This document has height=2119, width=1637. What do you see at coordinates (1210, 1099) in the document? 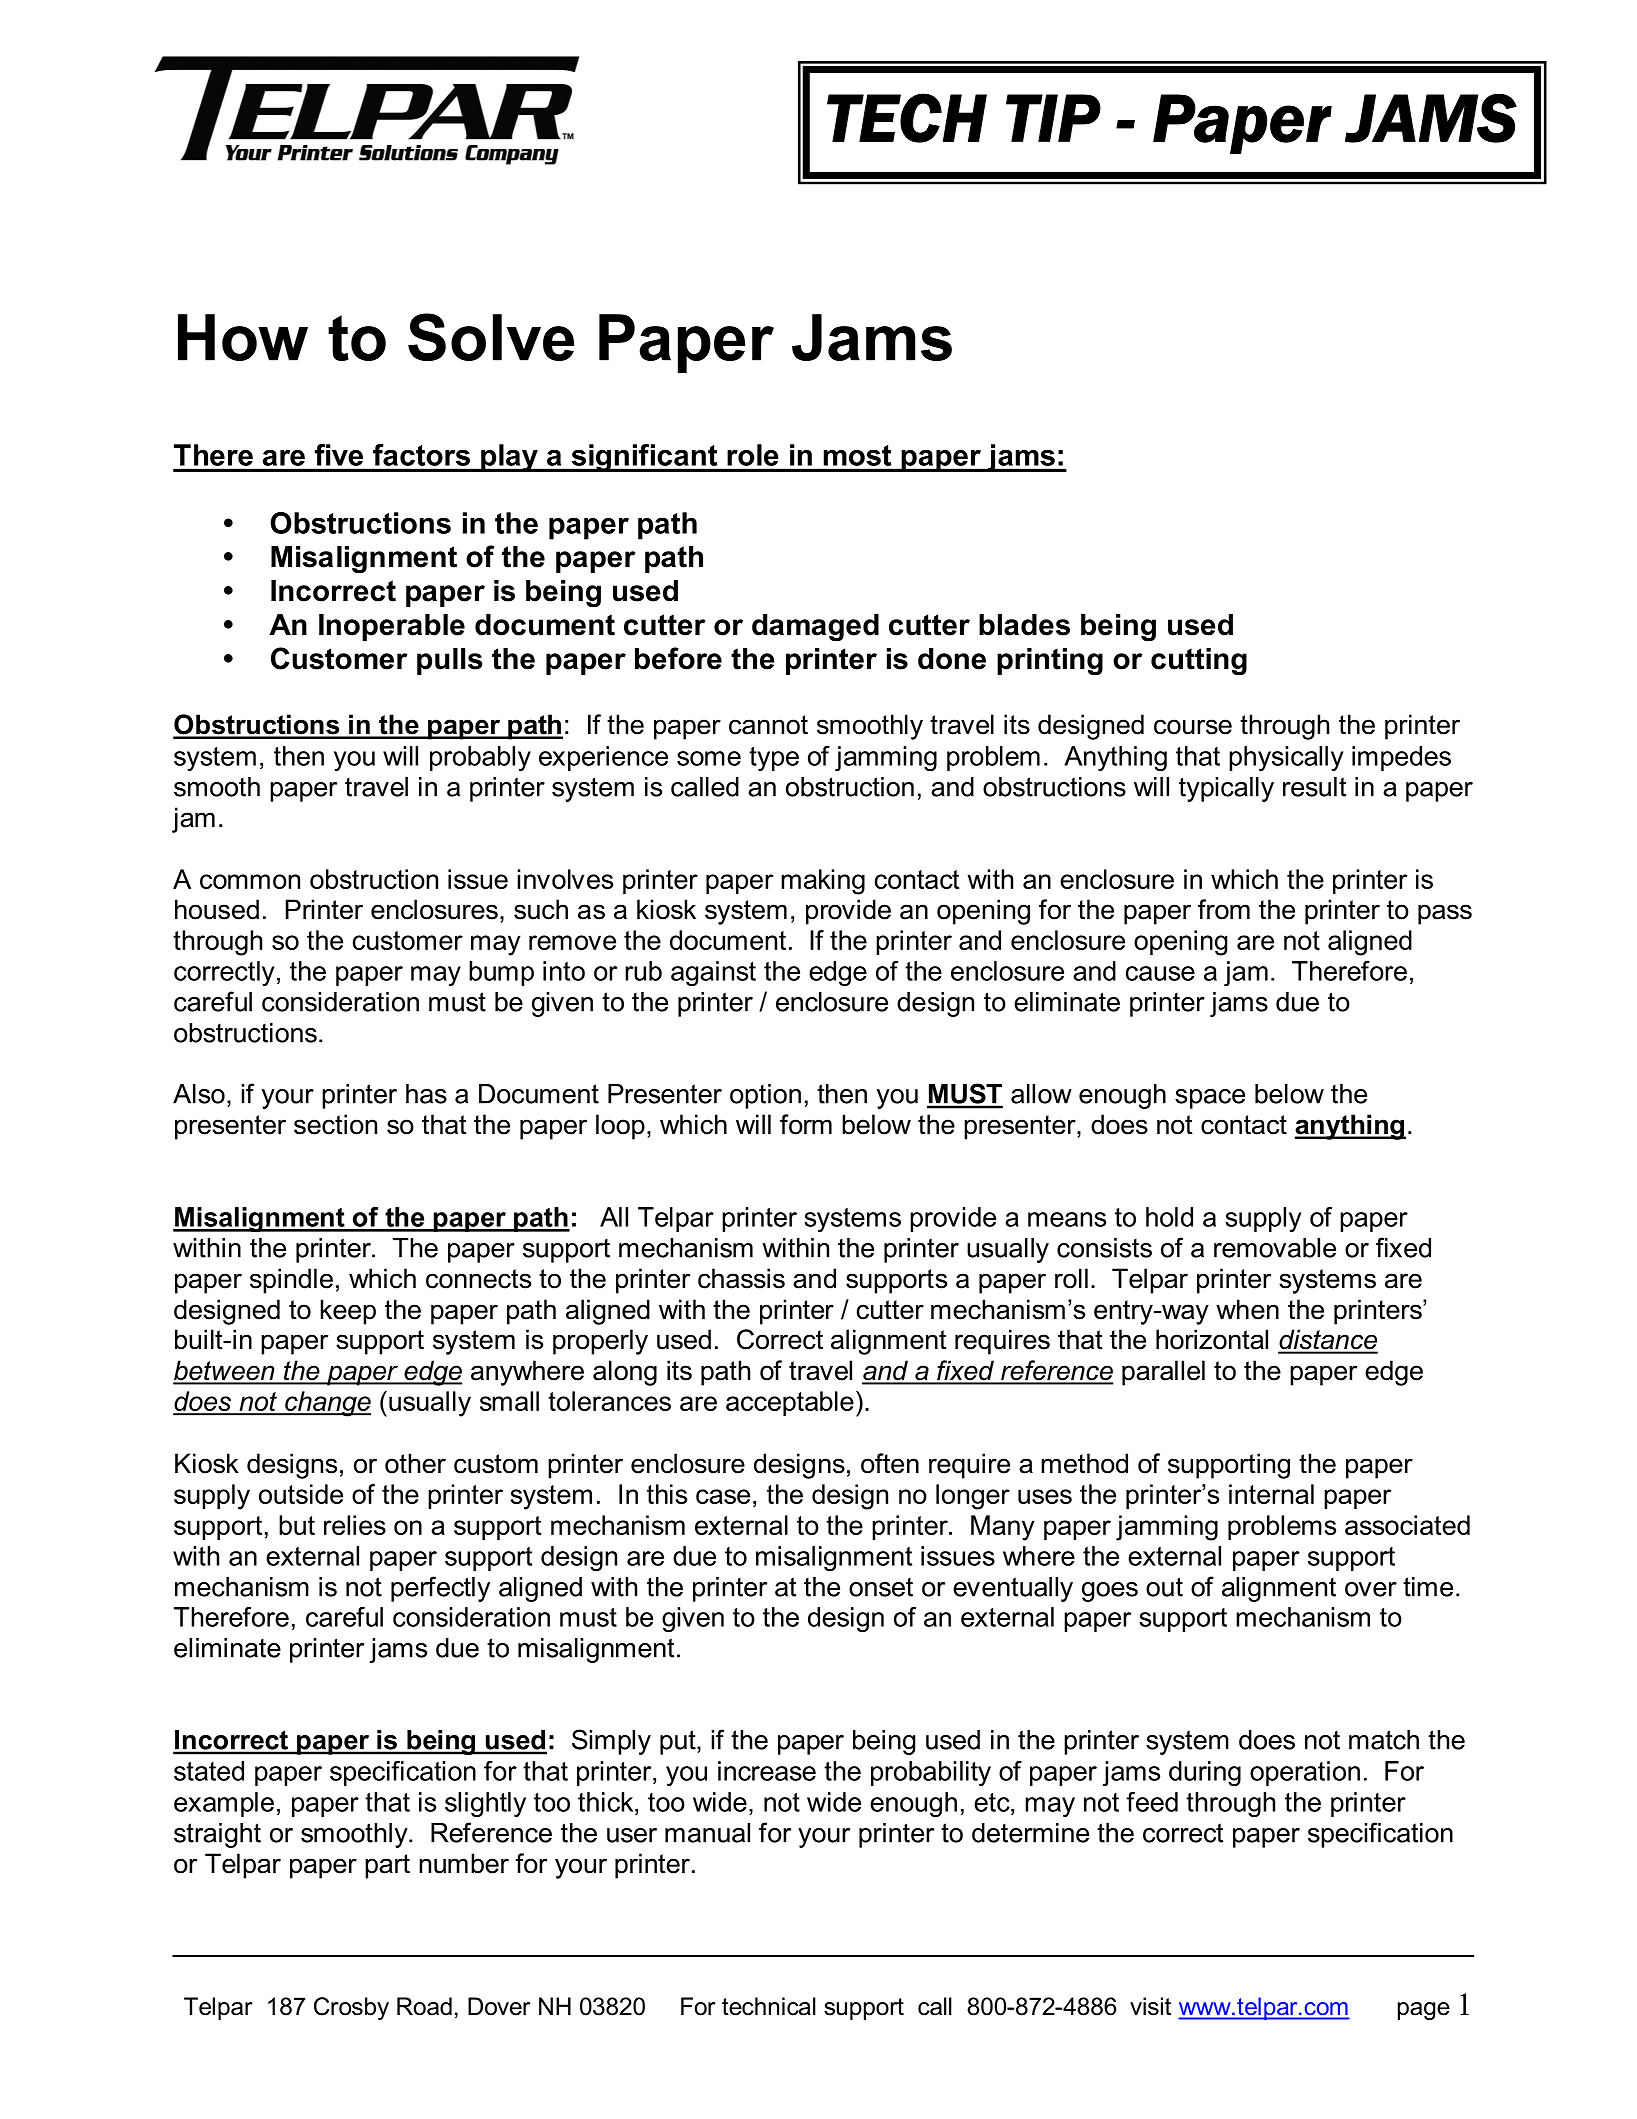
I see `space` at bounding box center [1210, 1099].
